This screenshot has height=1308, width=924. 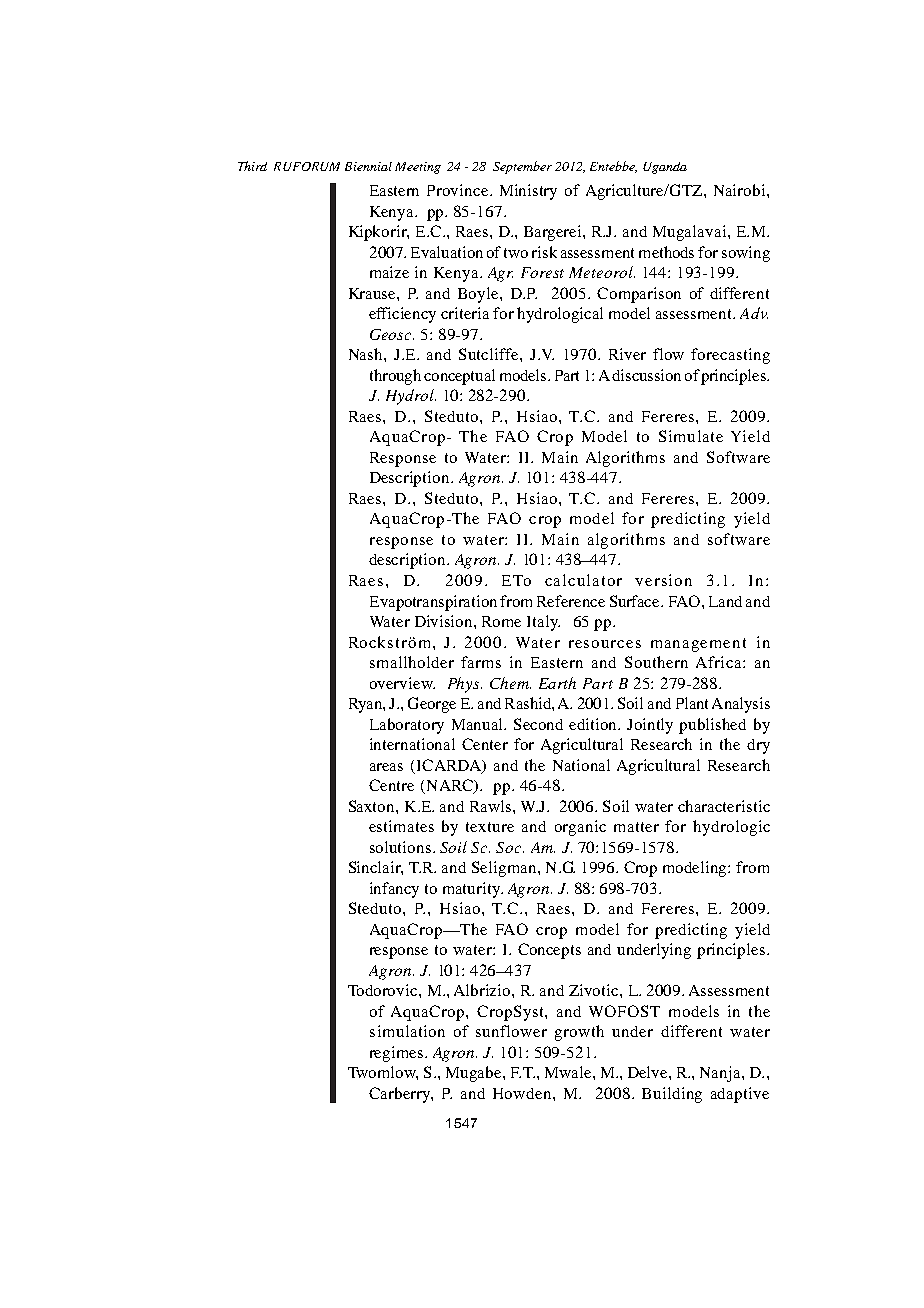 I want to click on regimes, so click(x=398, y=1054).
